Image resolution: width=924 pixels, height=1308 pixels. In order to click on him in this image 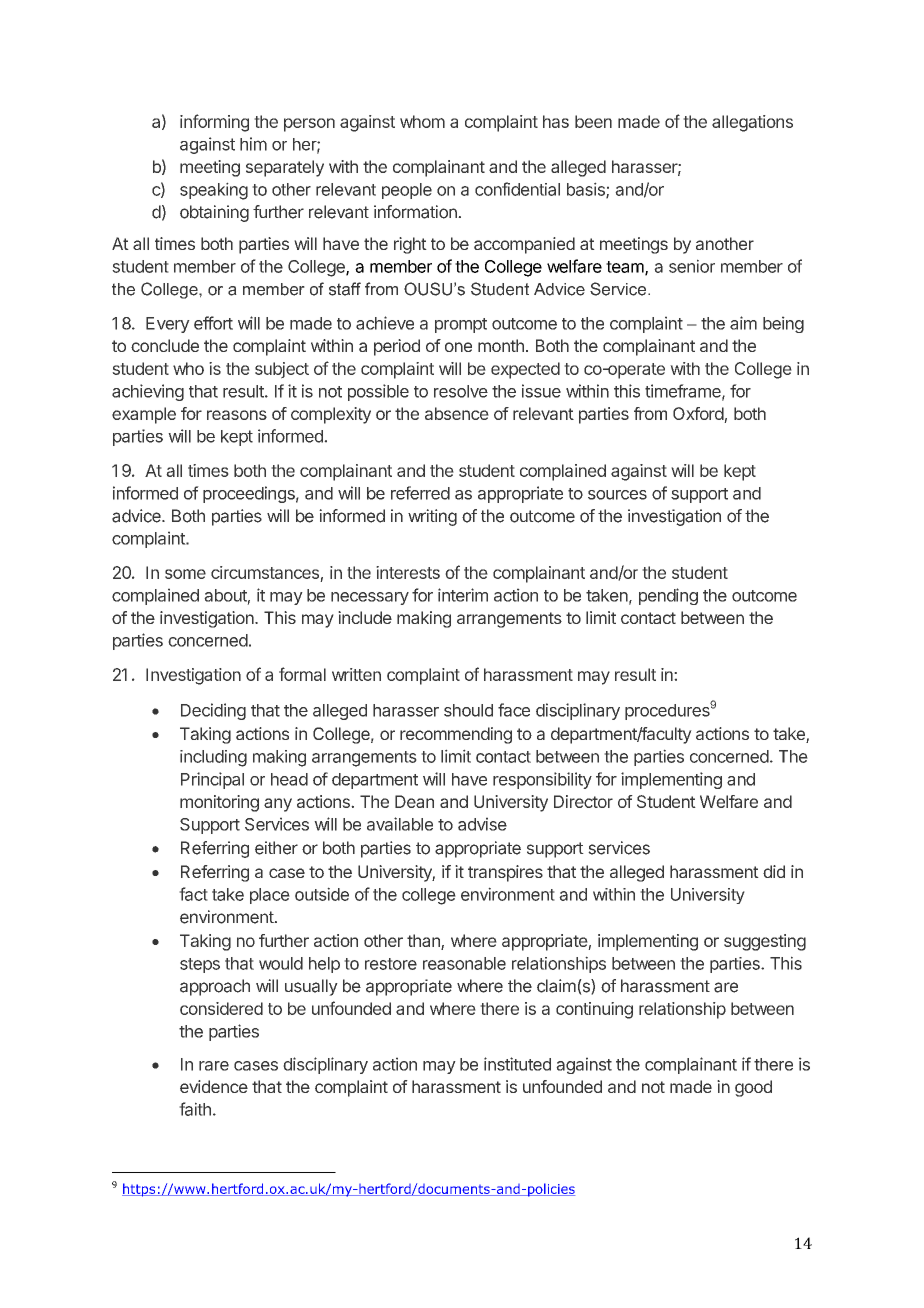, I will do `click(253, 144)`.
